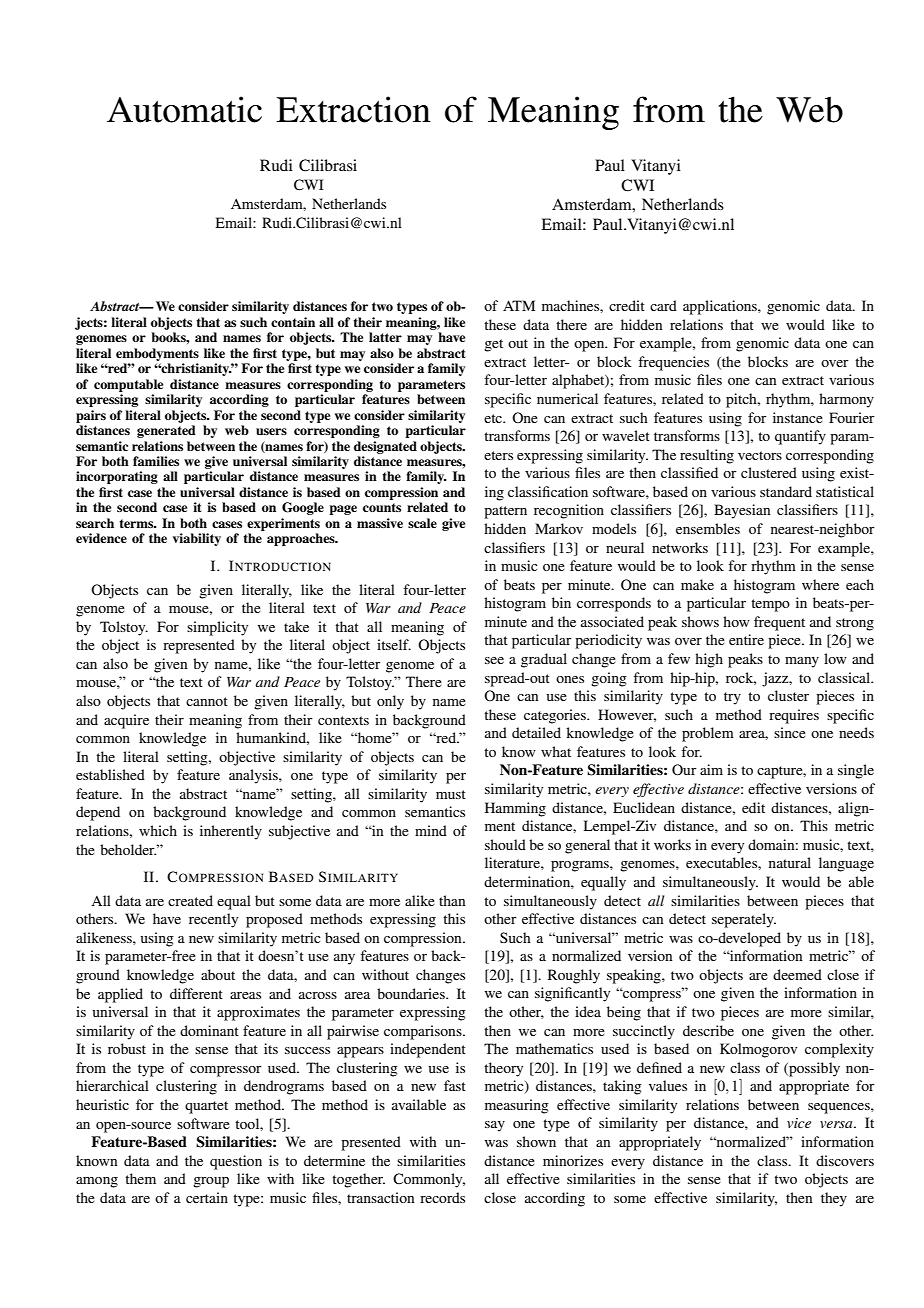 The width and height of the page is (924, 1308). What do you see at coordinates (211, 1182) in the page?
I see `group` at bounding box center [211, 1182].
